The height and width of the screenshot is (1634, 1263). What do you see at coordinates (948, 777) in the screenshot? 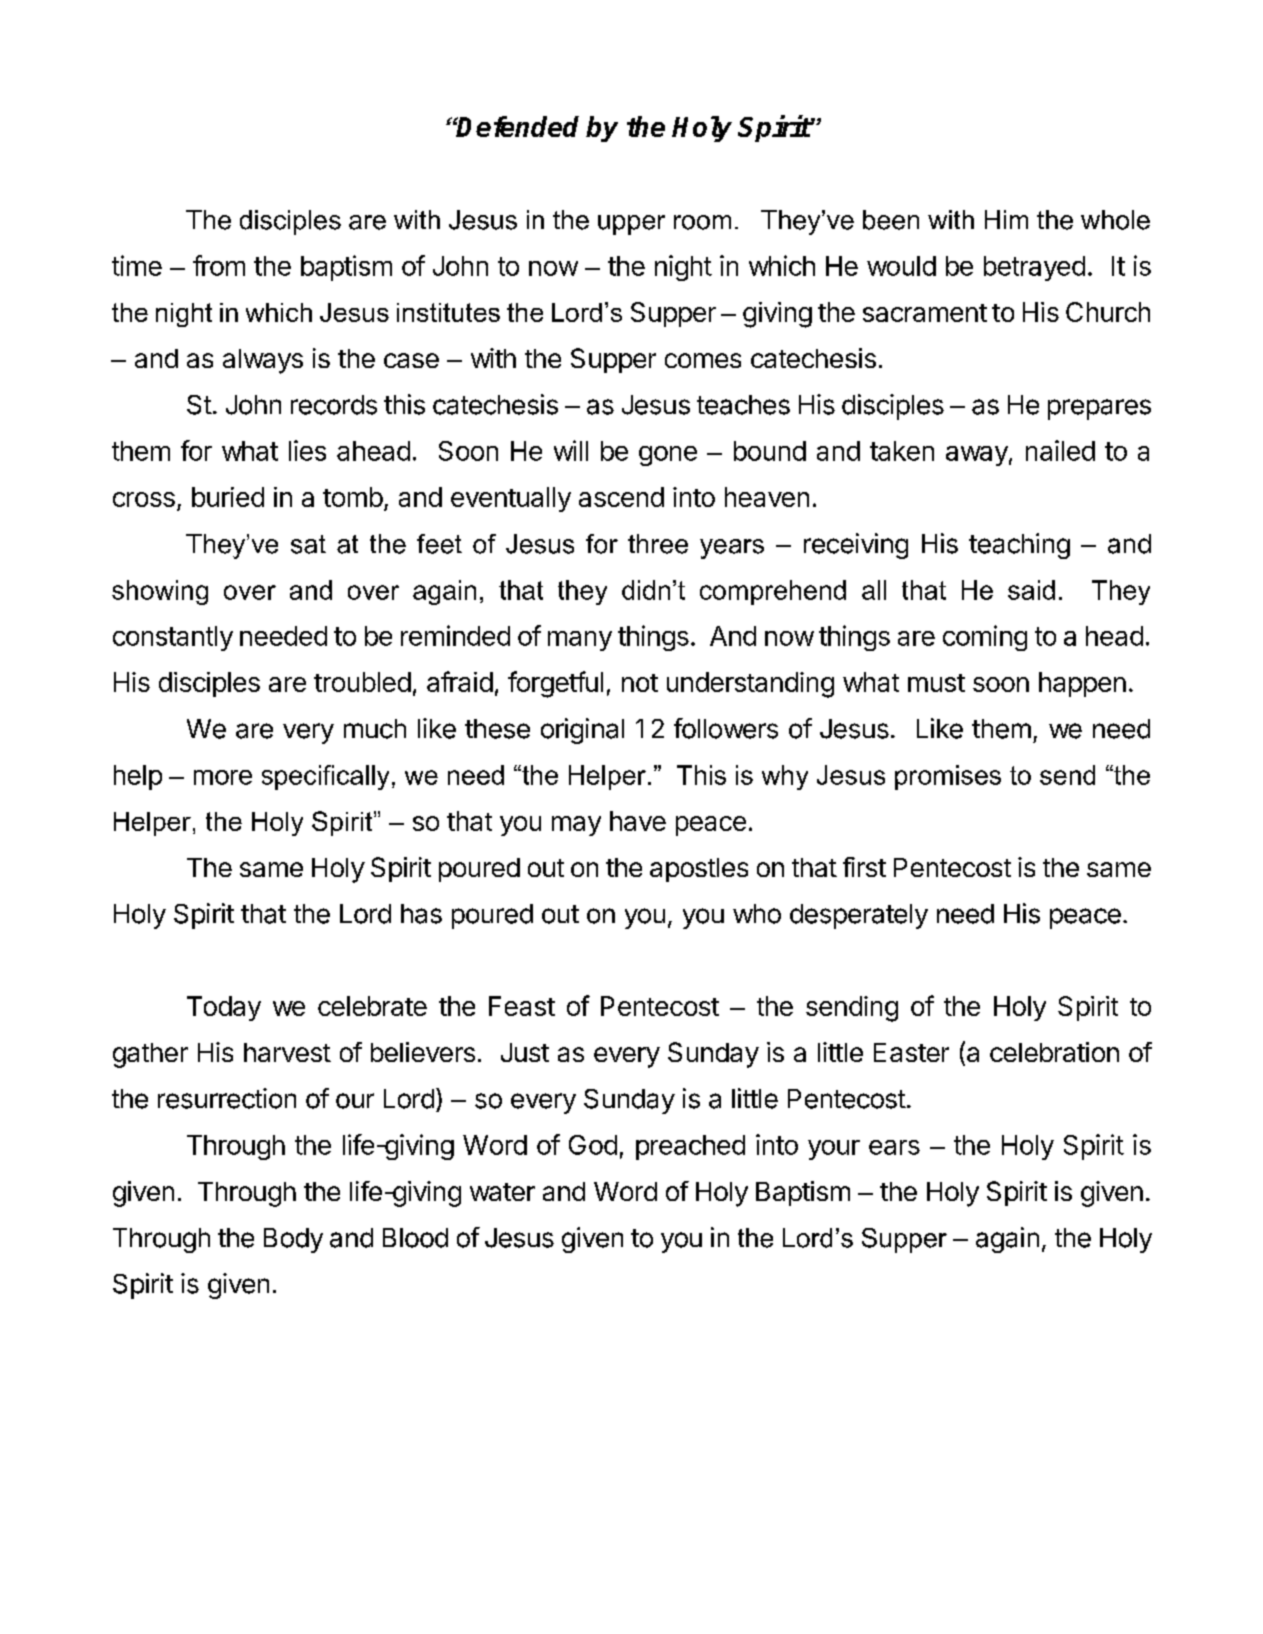
I see `promises` at bounding box center [948, 777].
